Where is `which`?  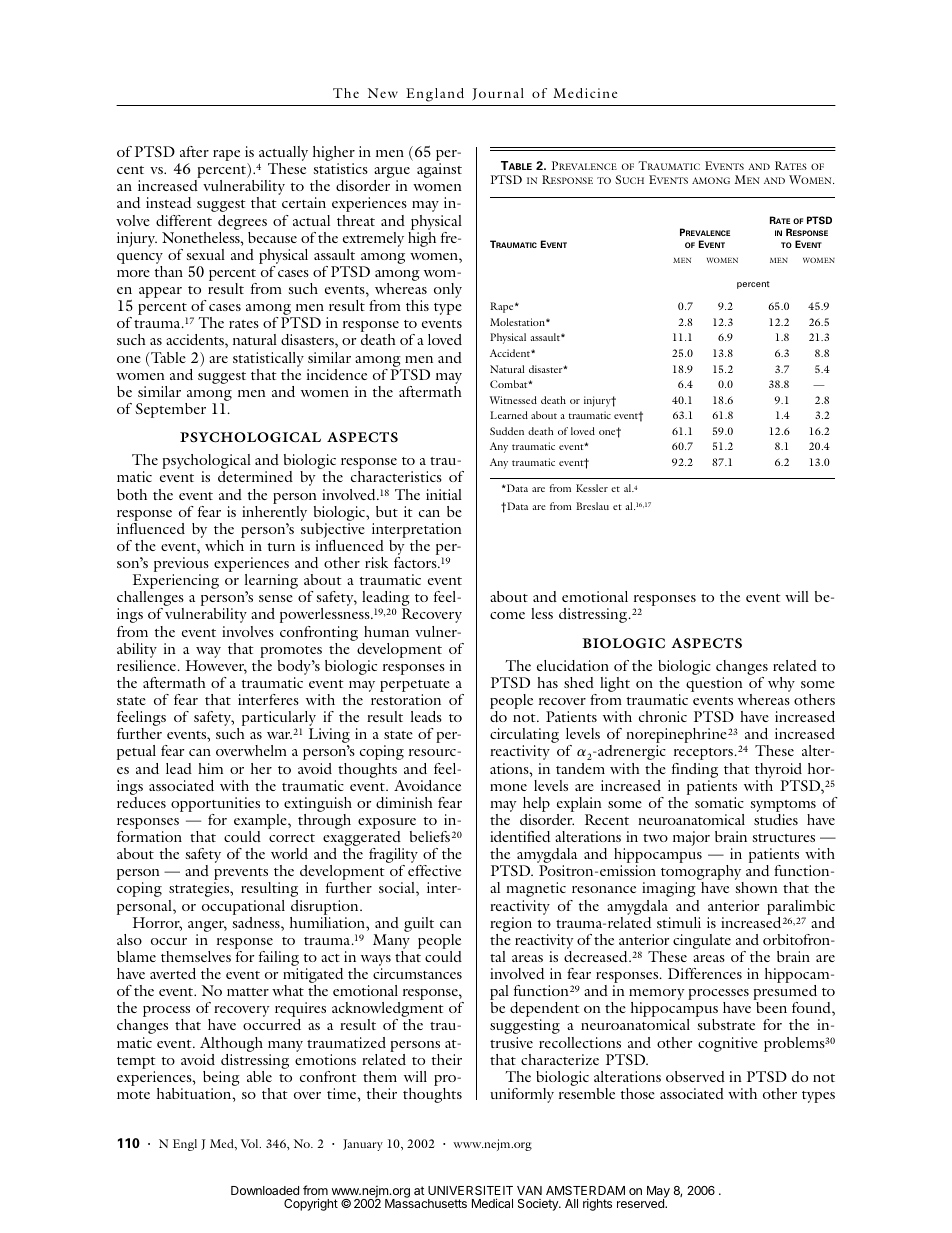 which is located at coordinates (224, 545).
